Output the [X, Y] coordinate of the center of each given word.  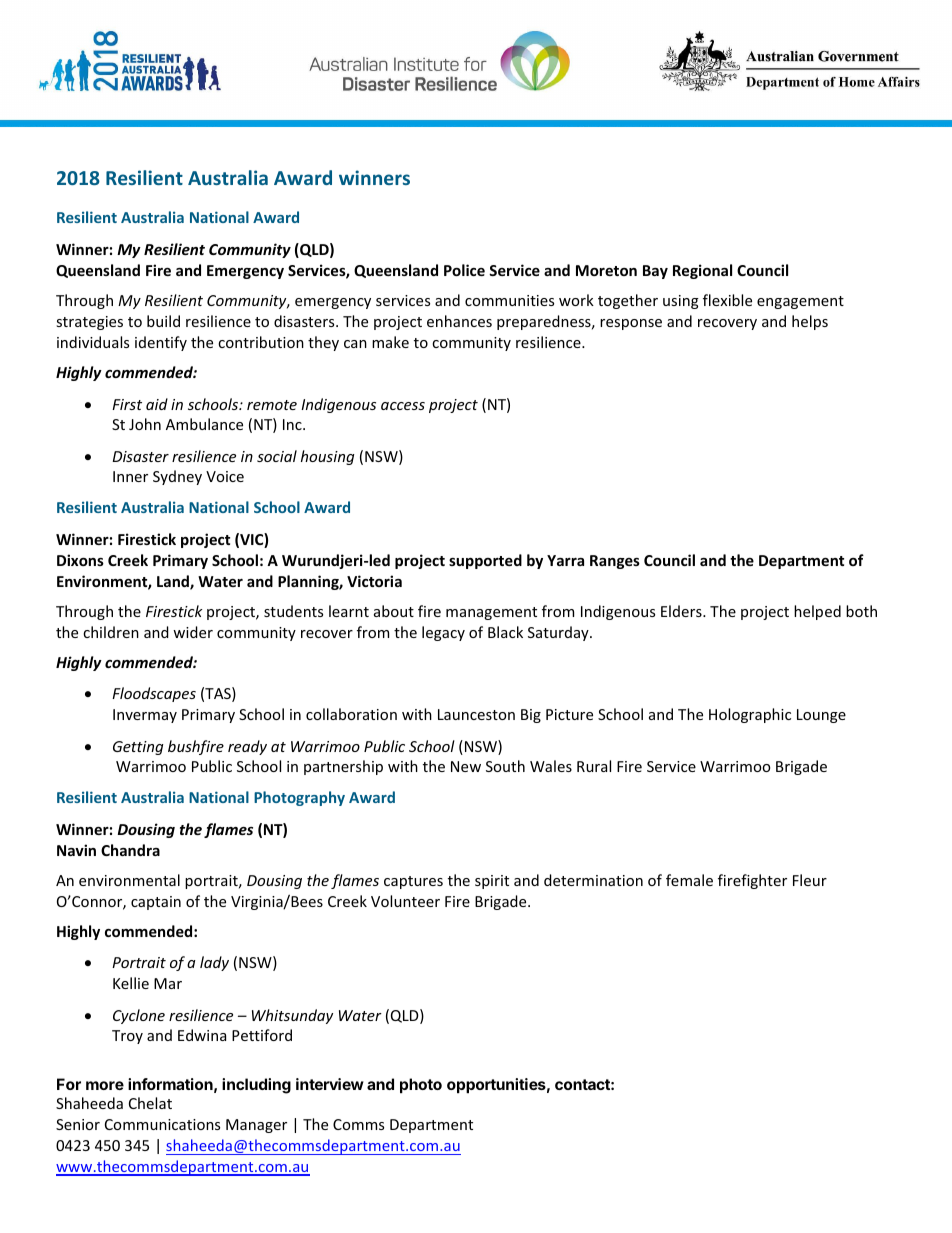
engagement [800, 302]
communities [509, 300]
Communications [162, 1124]
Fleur [810, 880]
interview [330, 1084]
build [163, 321]
